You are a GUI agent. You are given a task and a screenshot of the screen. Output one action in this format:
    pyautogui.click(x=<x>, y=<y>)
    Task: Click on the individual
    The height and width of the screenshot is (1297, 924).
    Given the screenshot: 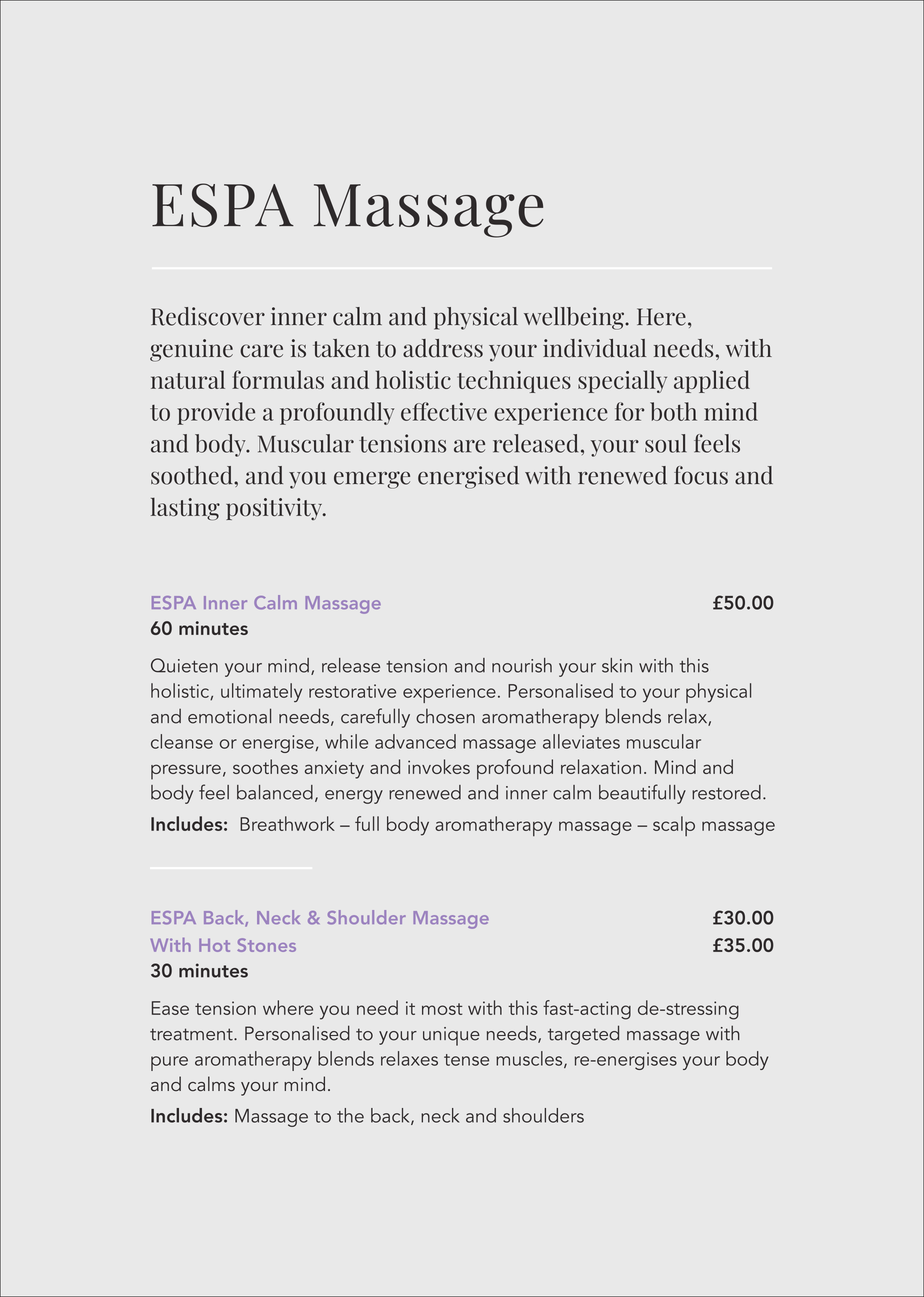 What is the action you would take?
    pyautogui.click(x=594, y=348)
